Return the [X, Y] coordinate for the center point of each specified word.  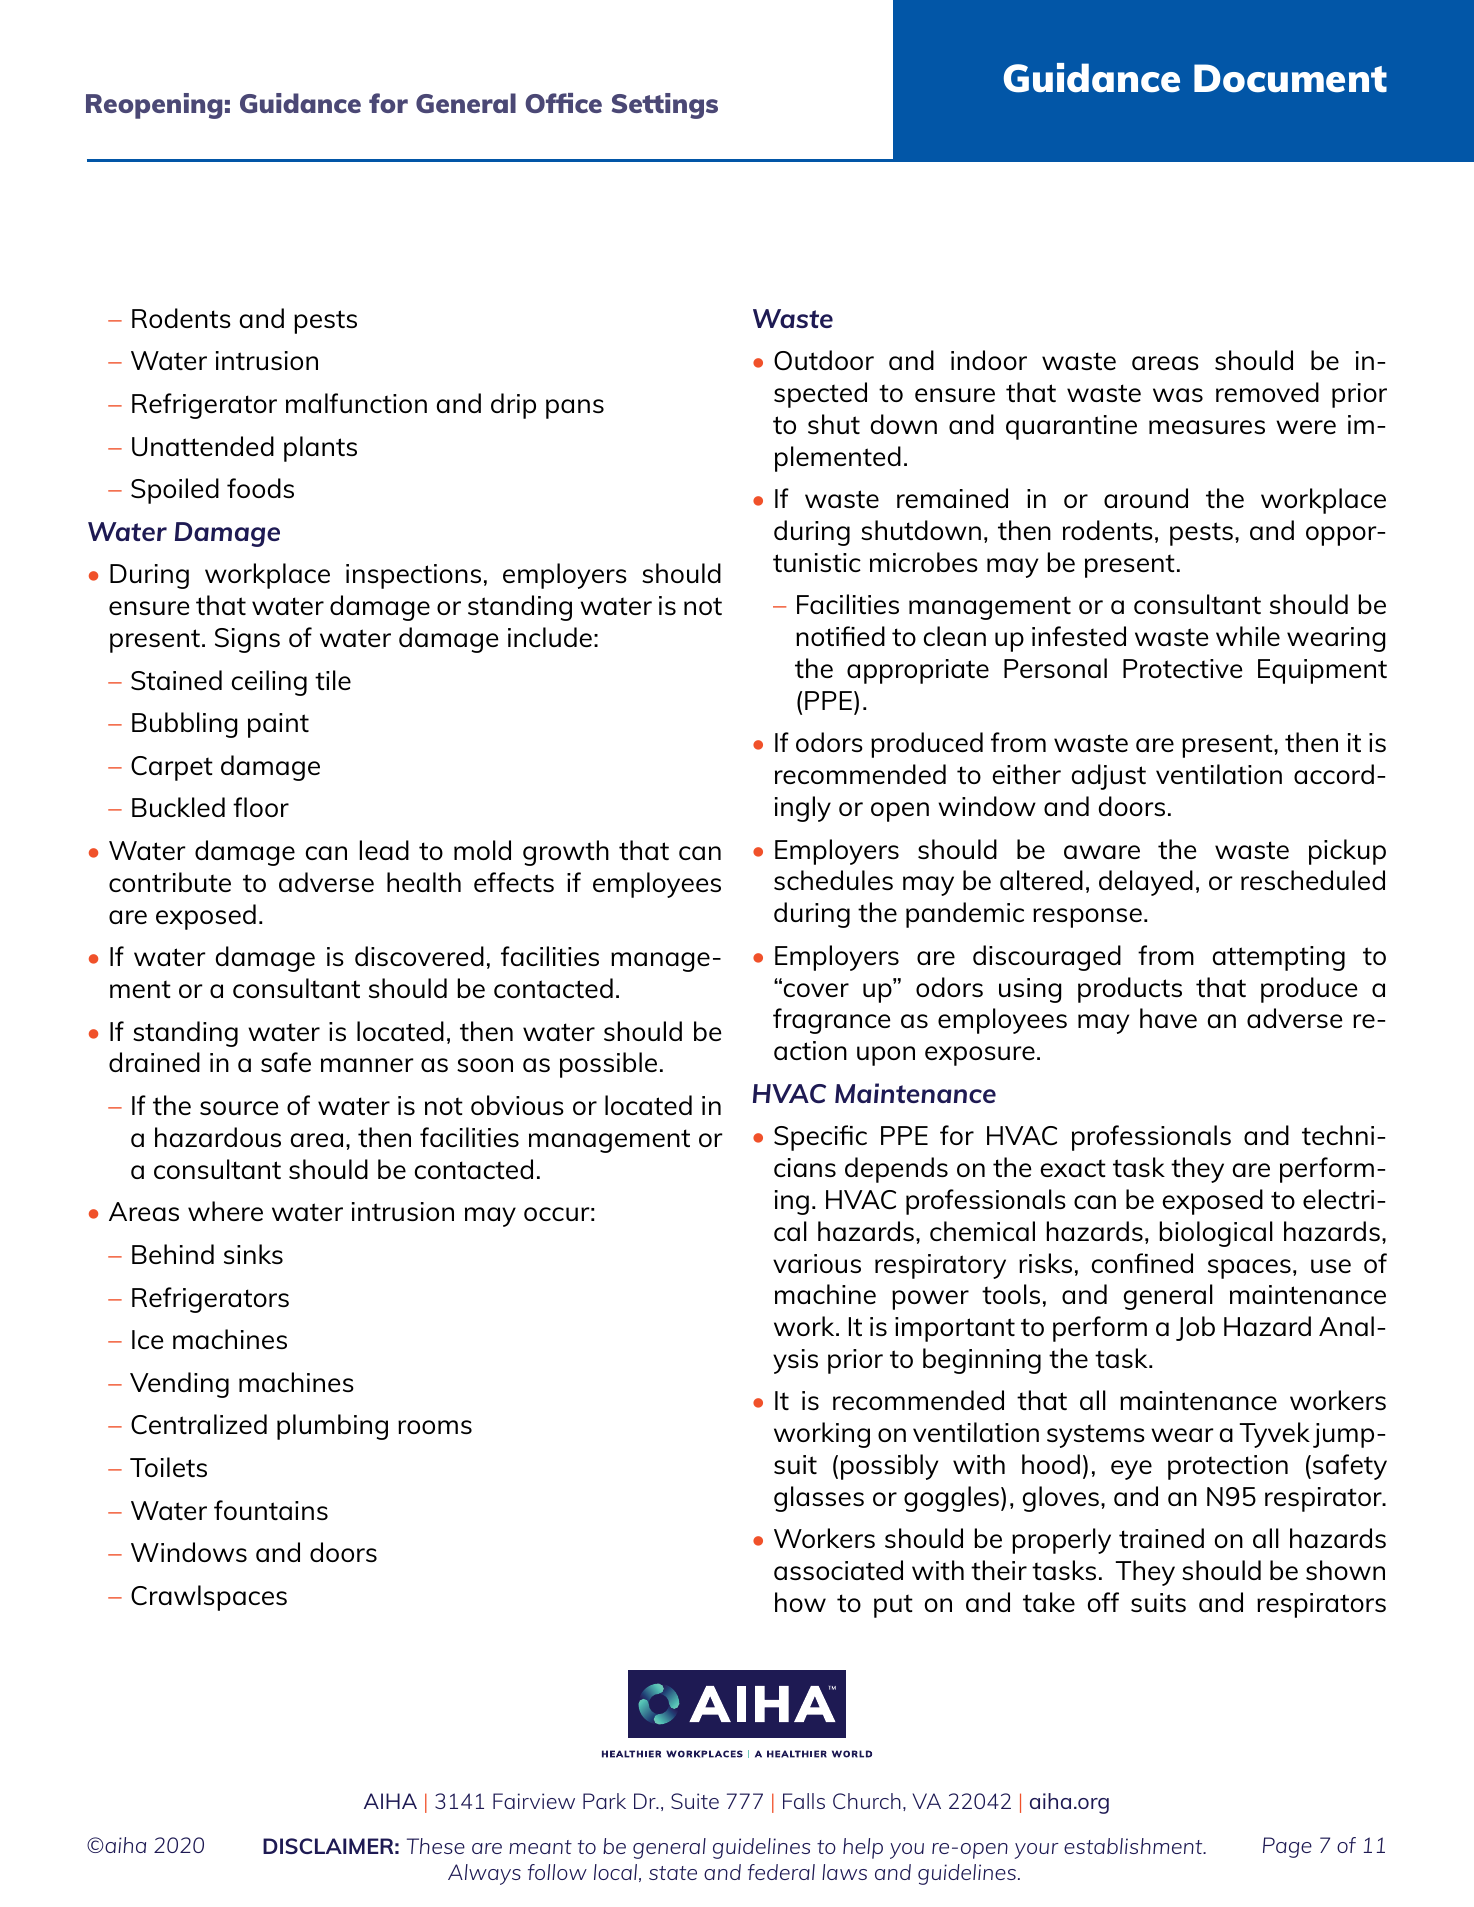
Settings [665, 106]
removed [1267, 392]
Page [1287, 1847]
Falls [804, 1801]
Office [563, 103]
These [436, 1846]
